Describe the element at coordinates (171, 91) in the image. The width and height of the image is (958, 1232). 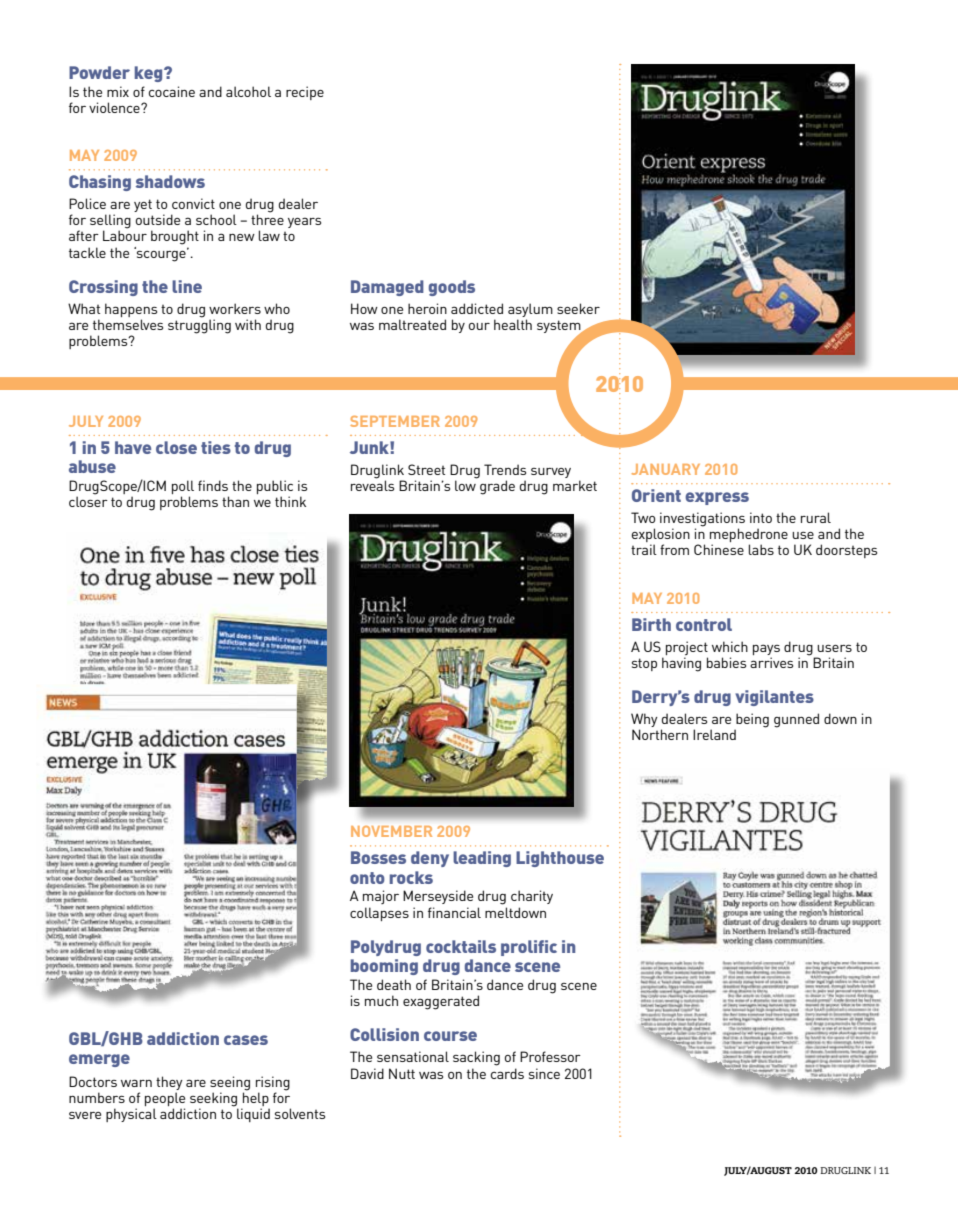
I see `cocaine` at that location.
